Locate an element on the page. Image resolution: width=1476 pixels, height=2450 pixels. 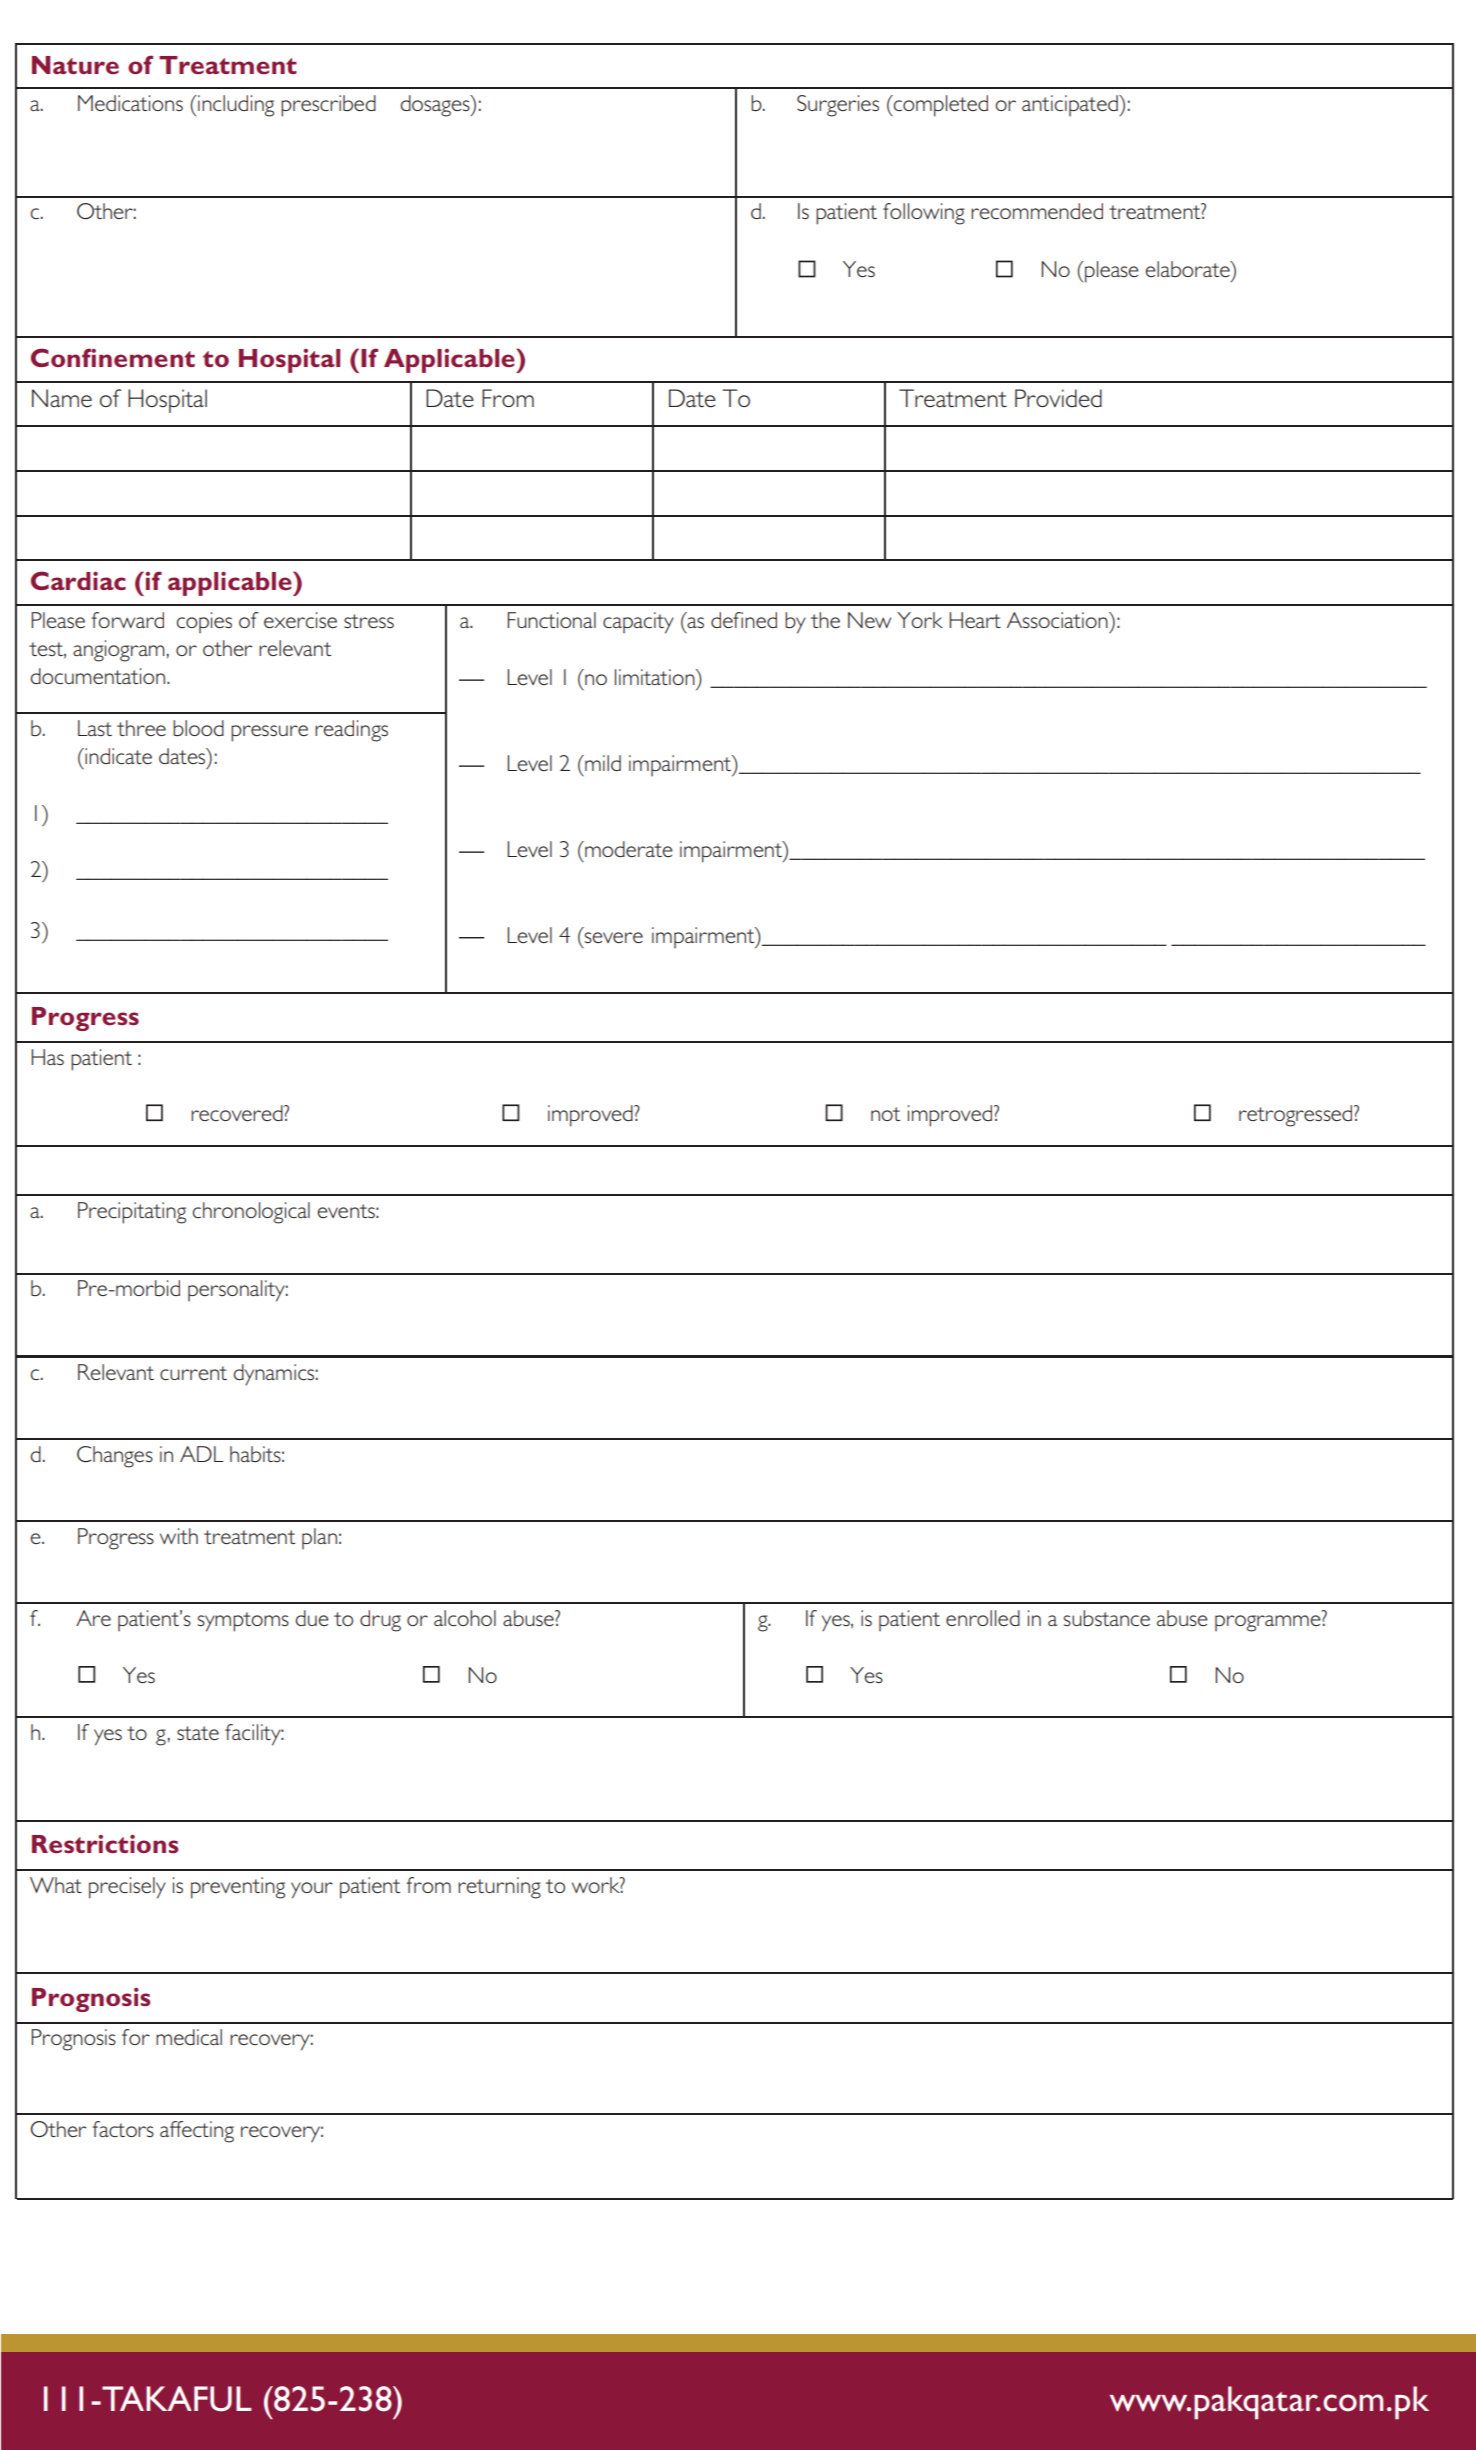
recovered is located at coordinates (238, 1113).
